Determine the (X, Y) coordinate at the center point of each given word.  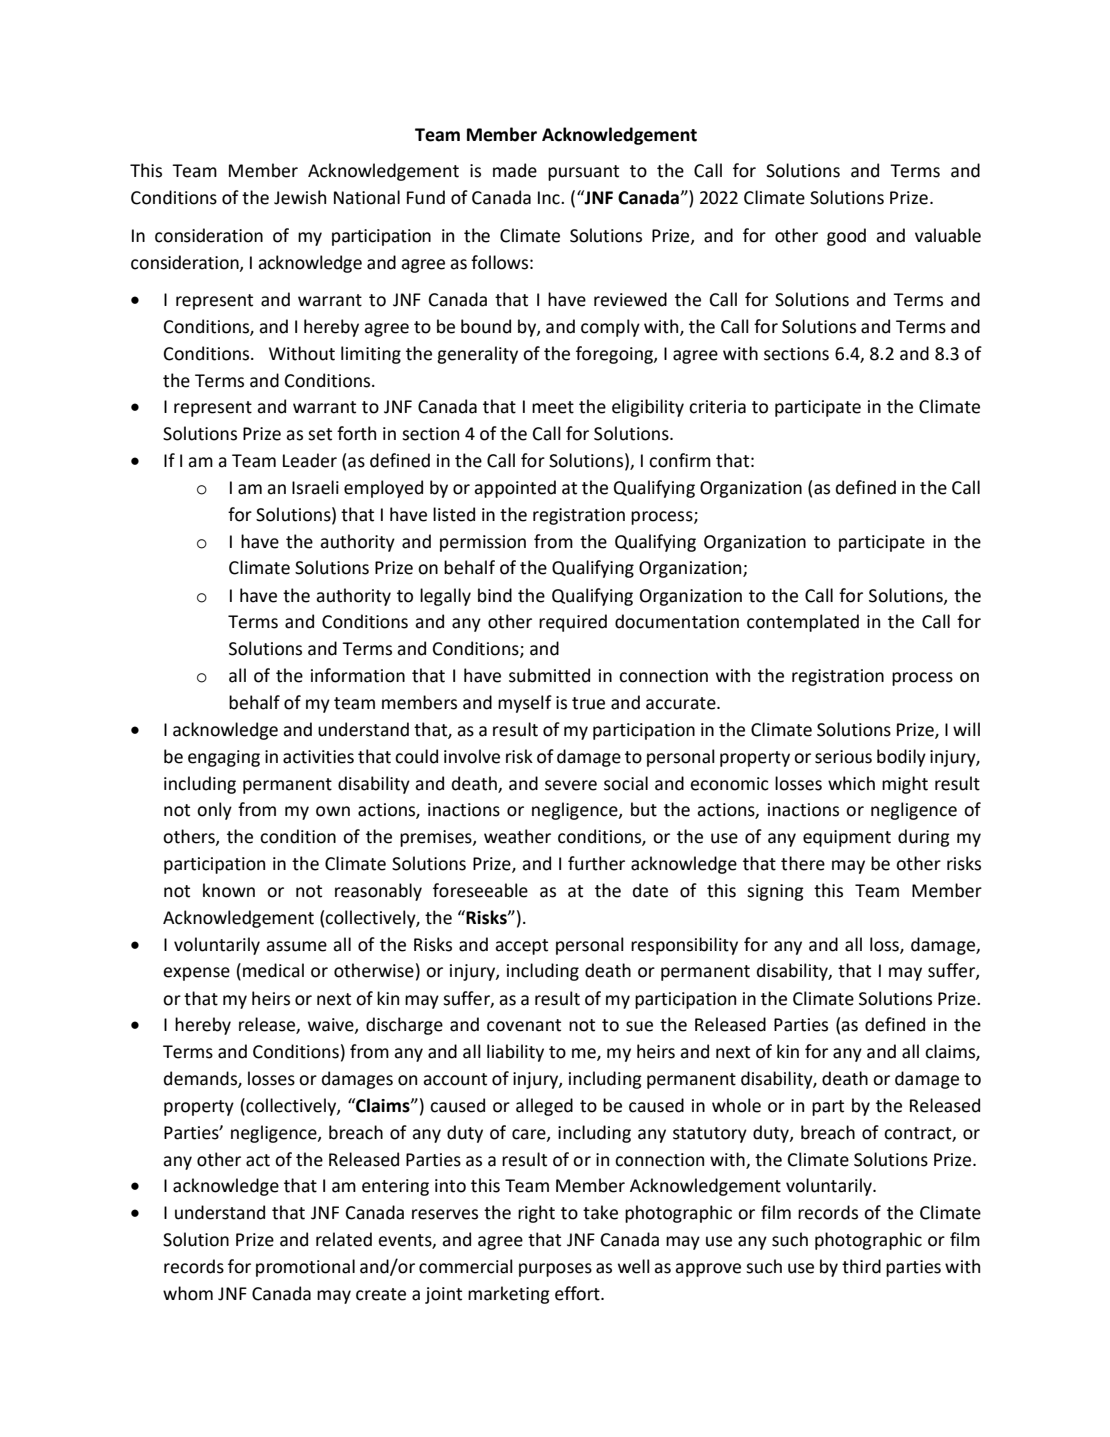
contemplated (803, 623)
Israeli (315, 487)
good (846, 237)
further (596, 863)
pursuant (583, 173)
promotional (305, 1268)
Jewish (300, 197)
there (803, 863)
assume (296, 946)
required (573, 623)
